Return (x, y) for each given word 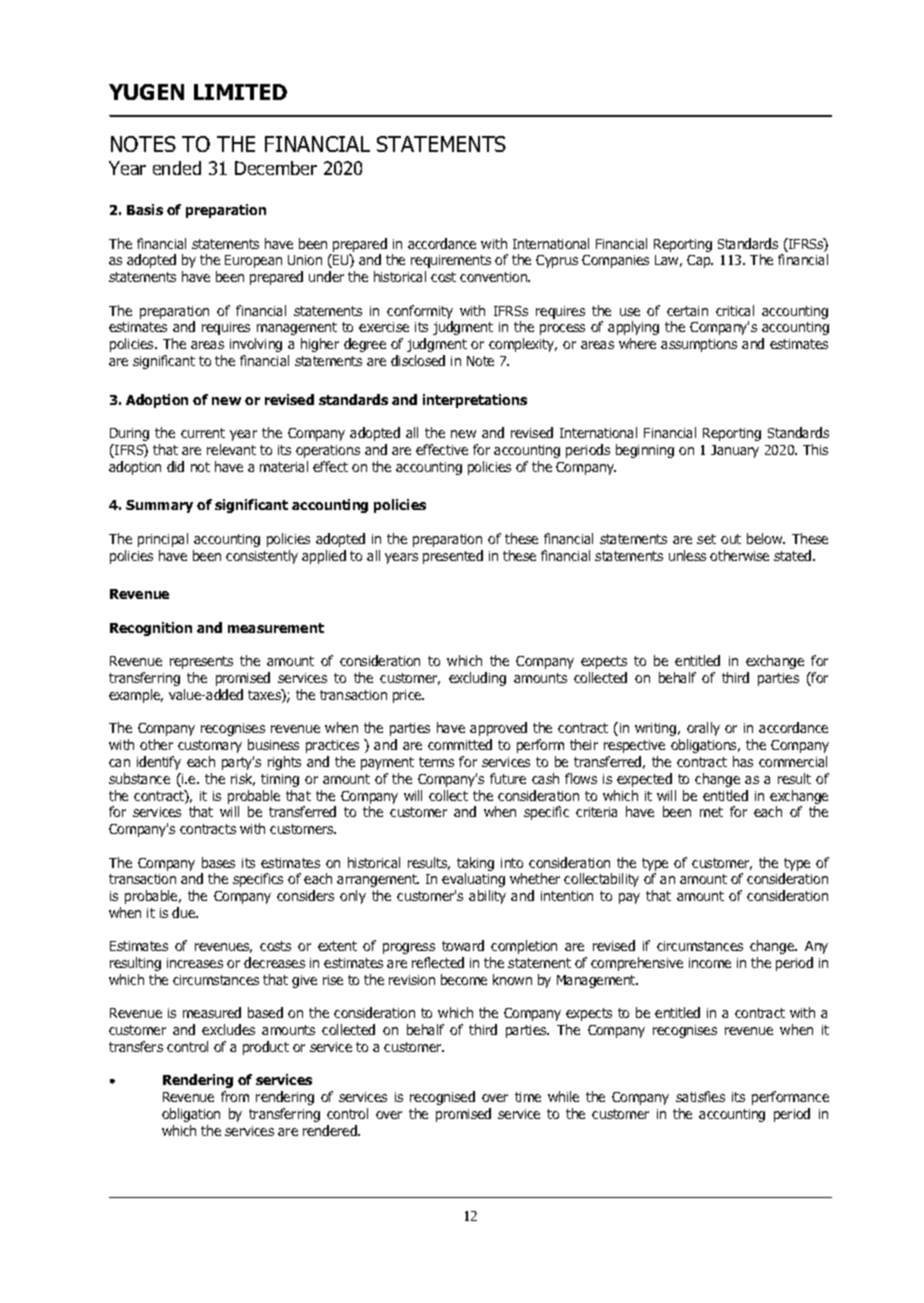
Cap (700, 261)
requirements (451, 261)
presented (453, 557)
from (235, 1096)
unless (687, 555)
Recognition (151, 629)
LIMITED (240, 92)
